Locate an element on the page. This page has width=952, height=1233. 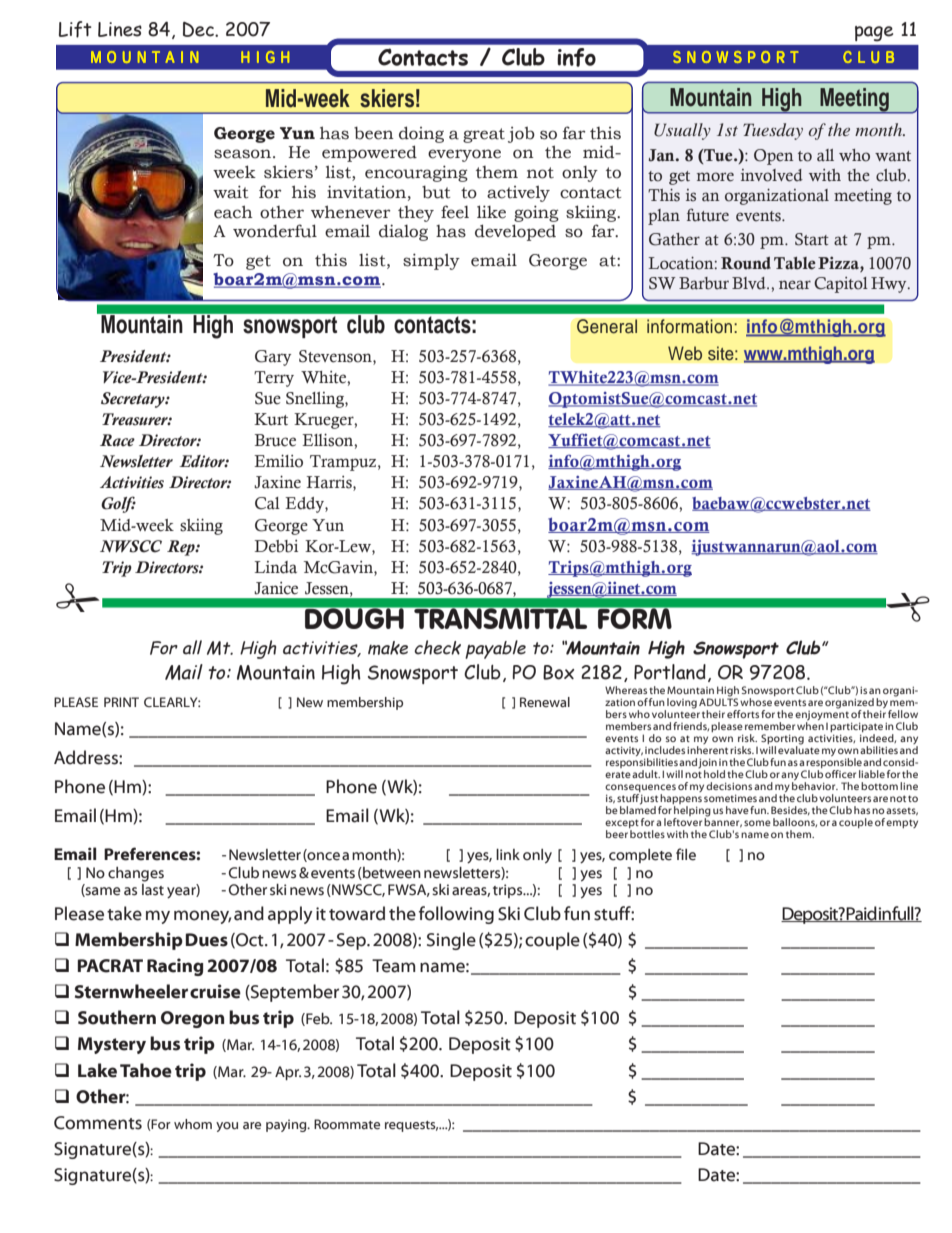
page is located at coordinates (874, 33).
